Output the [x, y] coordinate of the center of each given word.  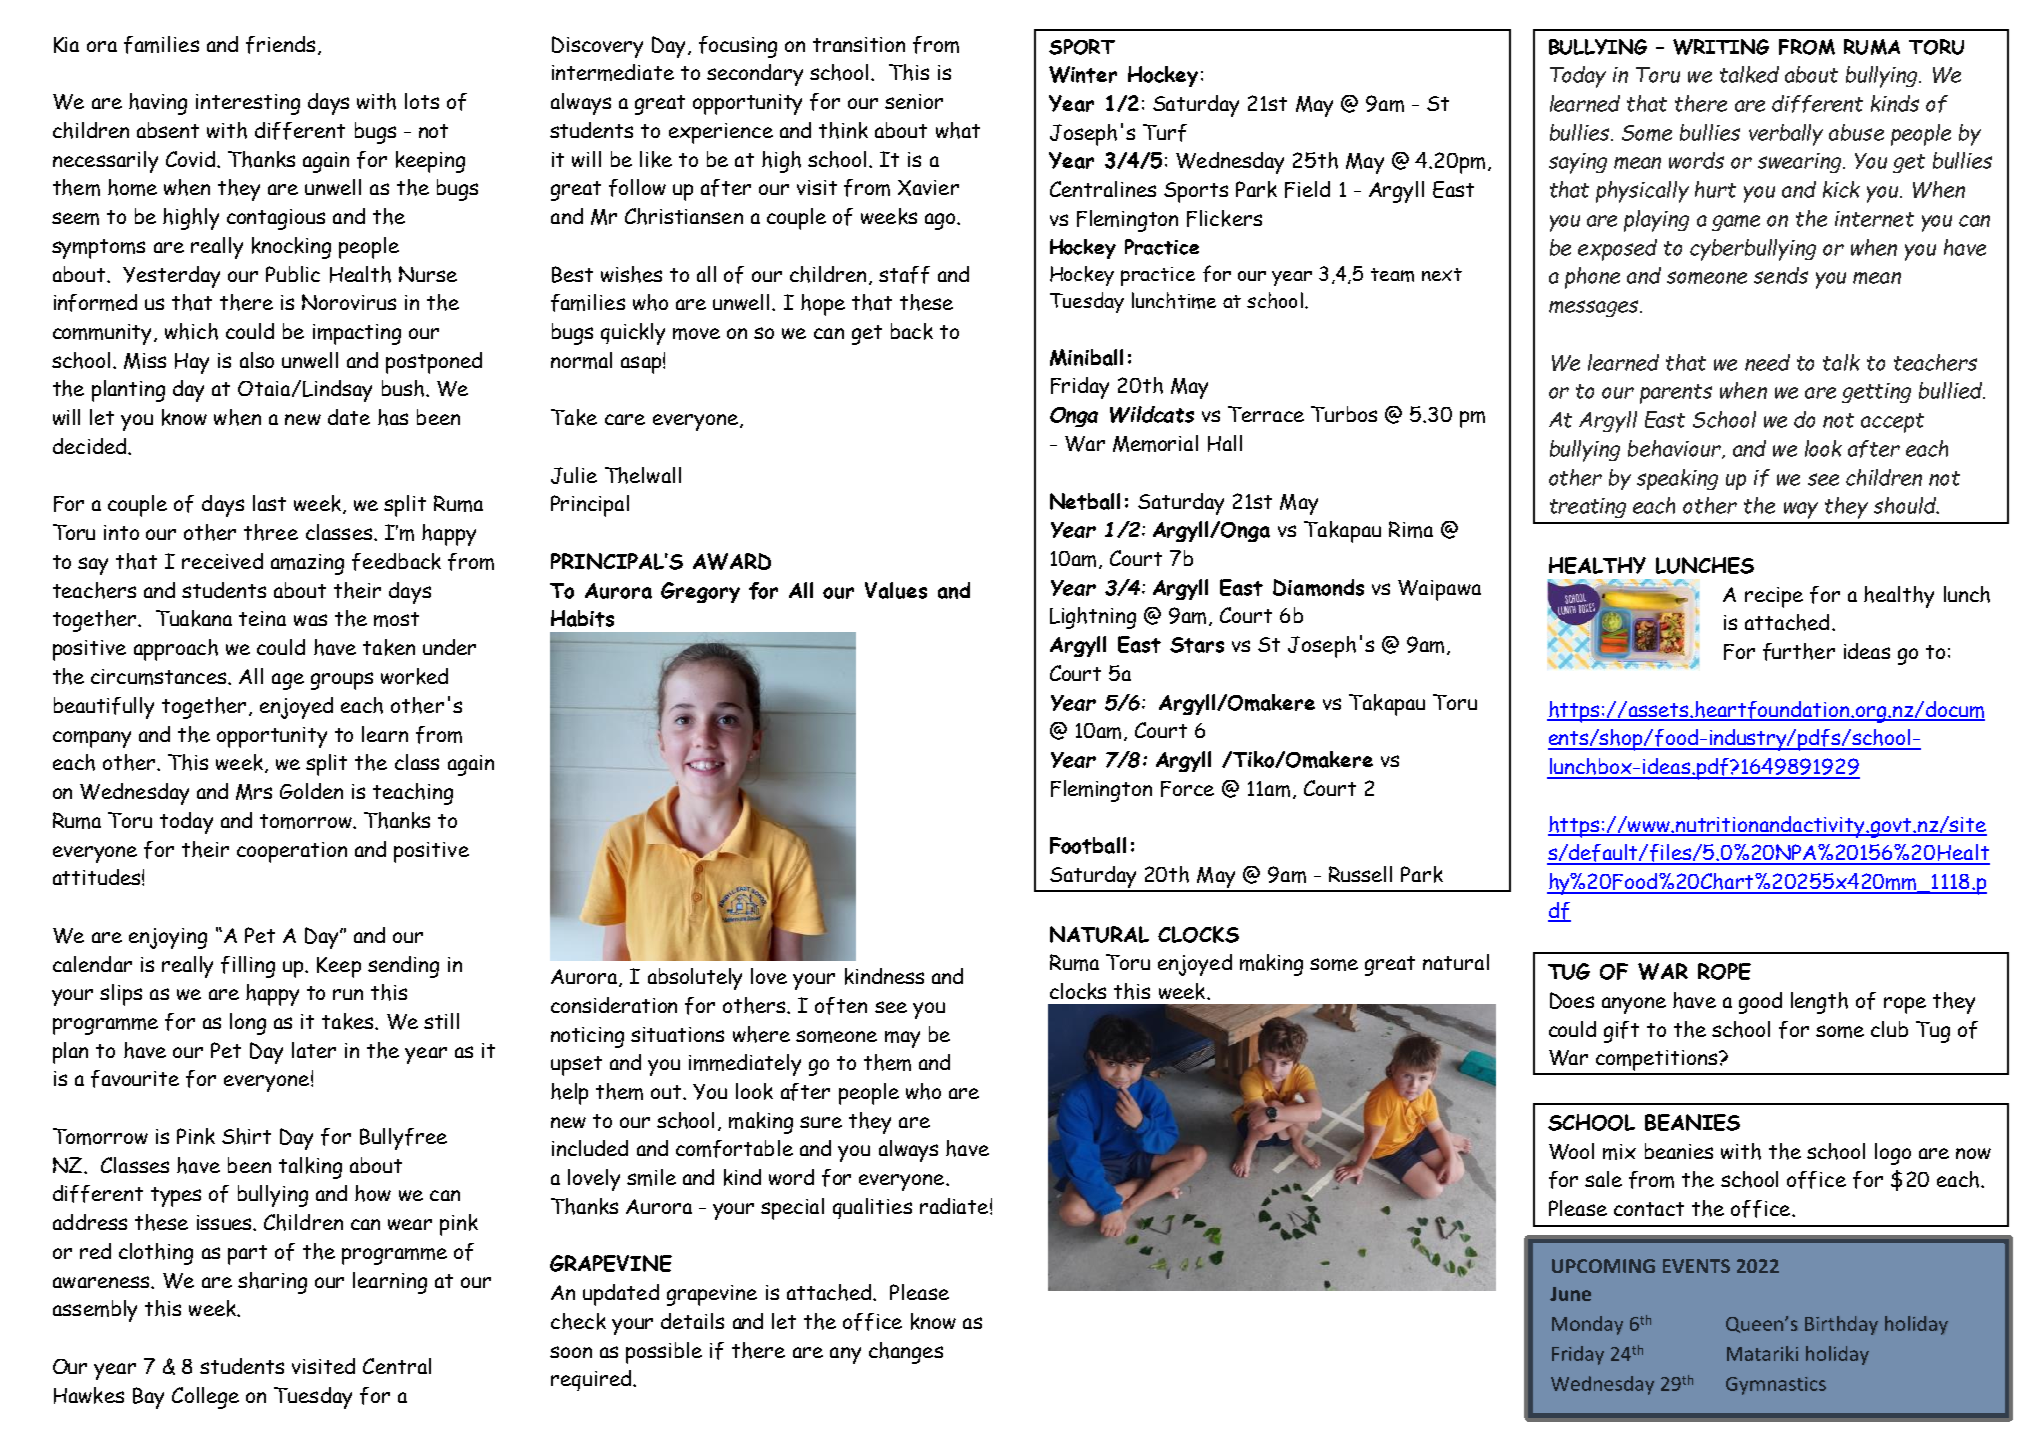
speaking [1677, 479]
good [1760, 1003]
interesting [248, 104]
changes [906, 1353]
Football [1088, 845]
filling [248, 967]
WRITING [1721, 47]
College [205, 1398]
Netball [1085, 501]
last [269, 503]
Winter [1083, 74]
